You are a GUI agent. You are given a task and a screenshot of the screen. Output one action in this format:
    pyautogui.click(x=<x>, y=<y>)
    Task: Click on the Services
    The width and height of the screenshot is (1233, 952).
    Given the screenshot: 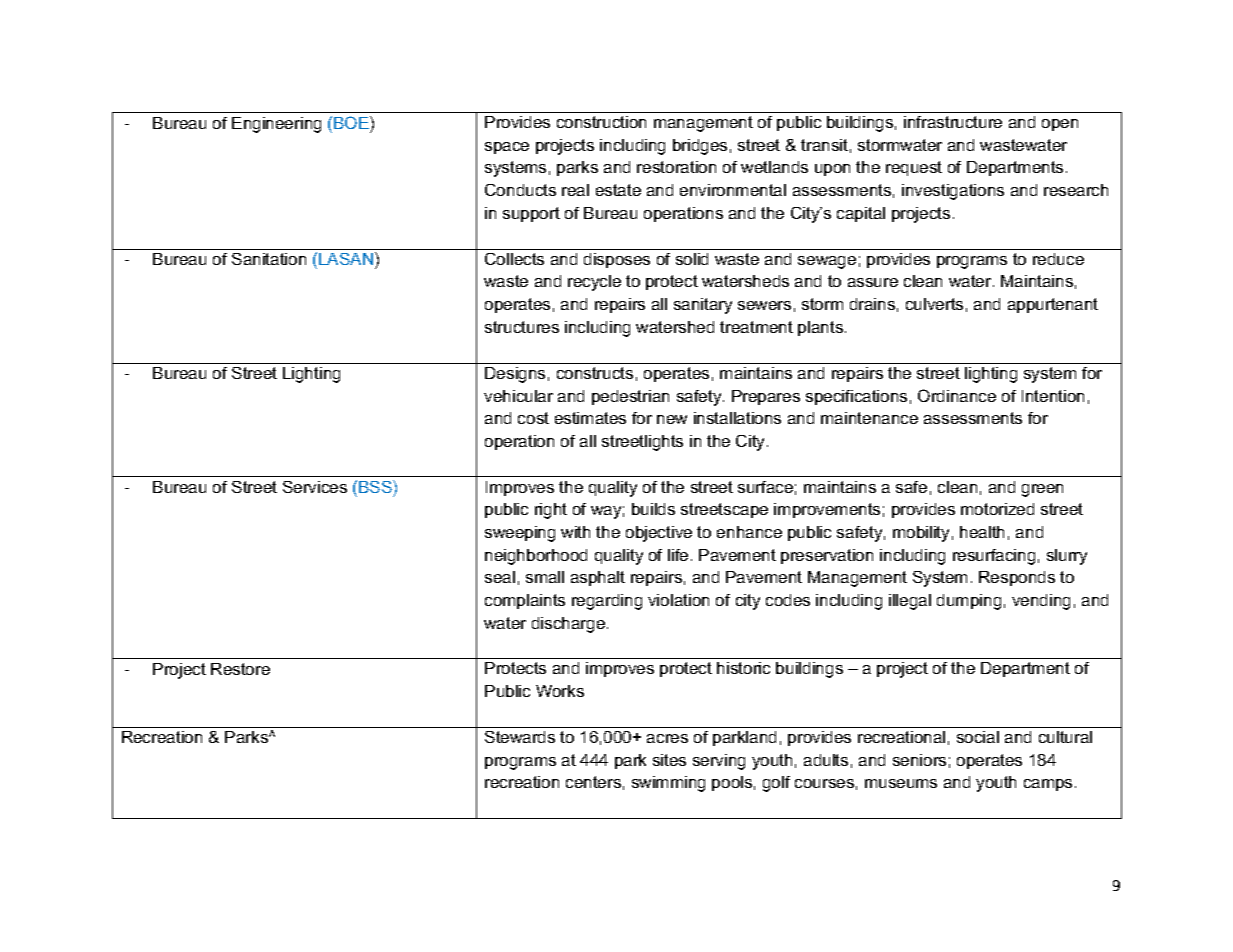 What is the action you would take?
    pyautogui.click(x=315, y=487)
